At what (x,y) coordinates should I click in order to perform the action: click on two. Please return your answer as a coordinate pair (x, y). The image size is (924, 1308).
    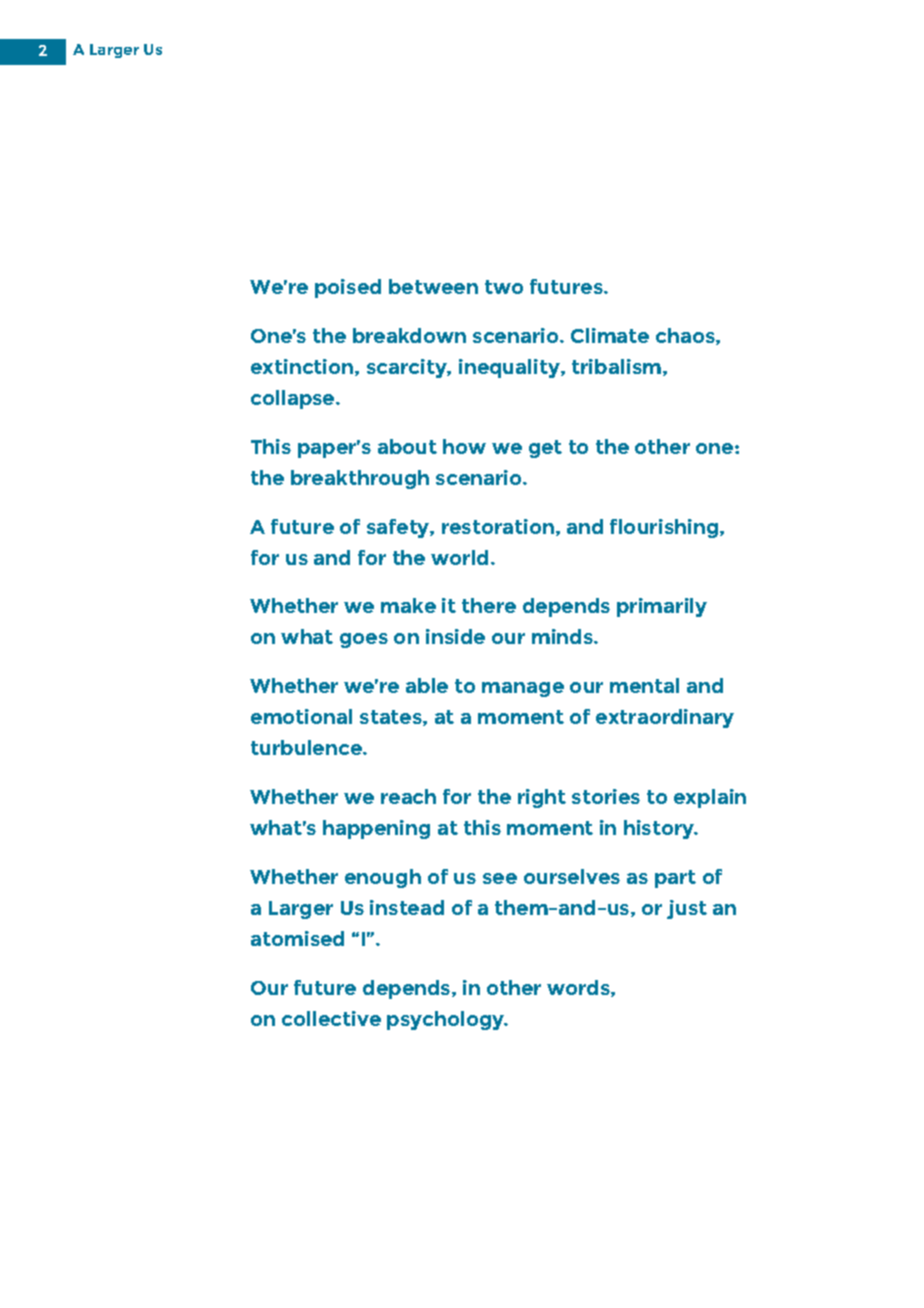
    Looking at the image, I should click on (504, 287).
